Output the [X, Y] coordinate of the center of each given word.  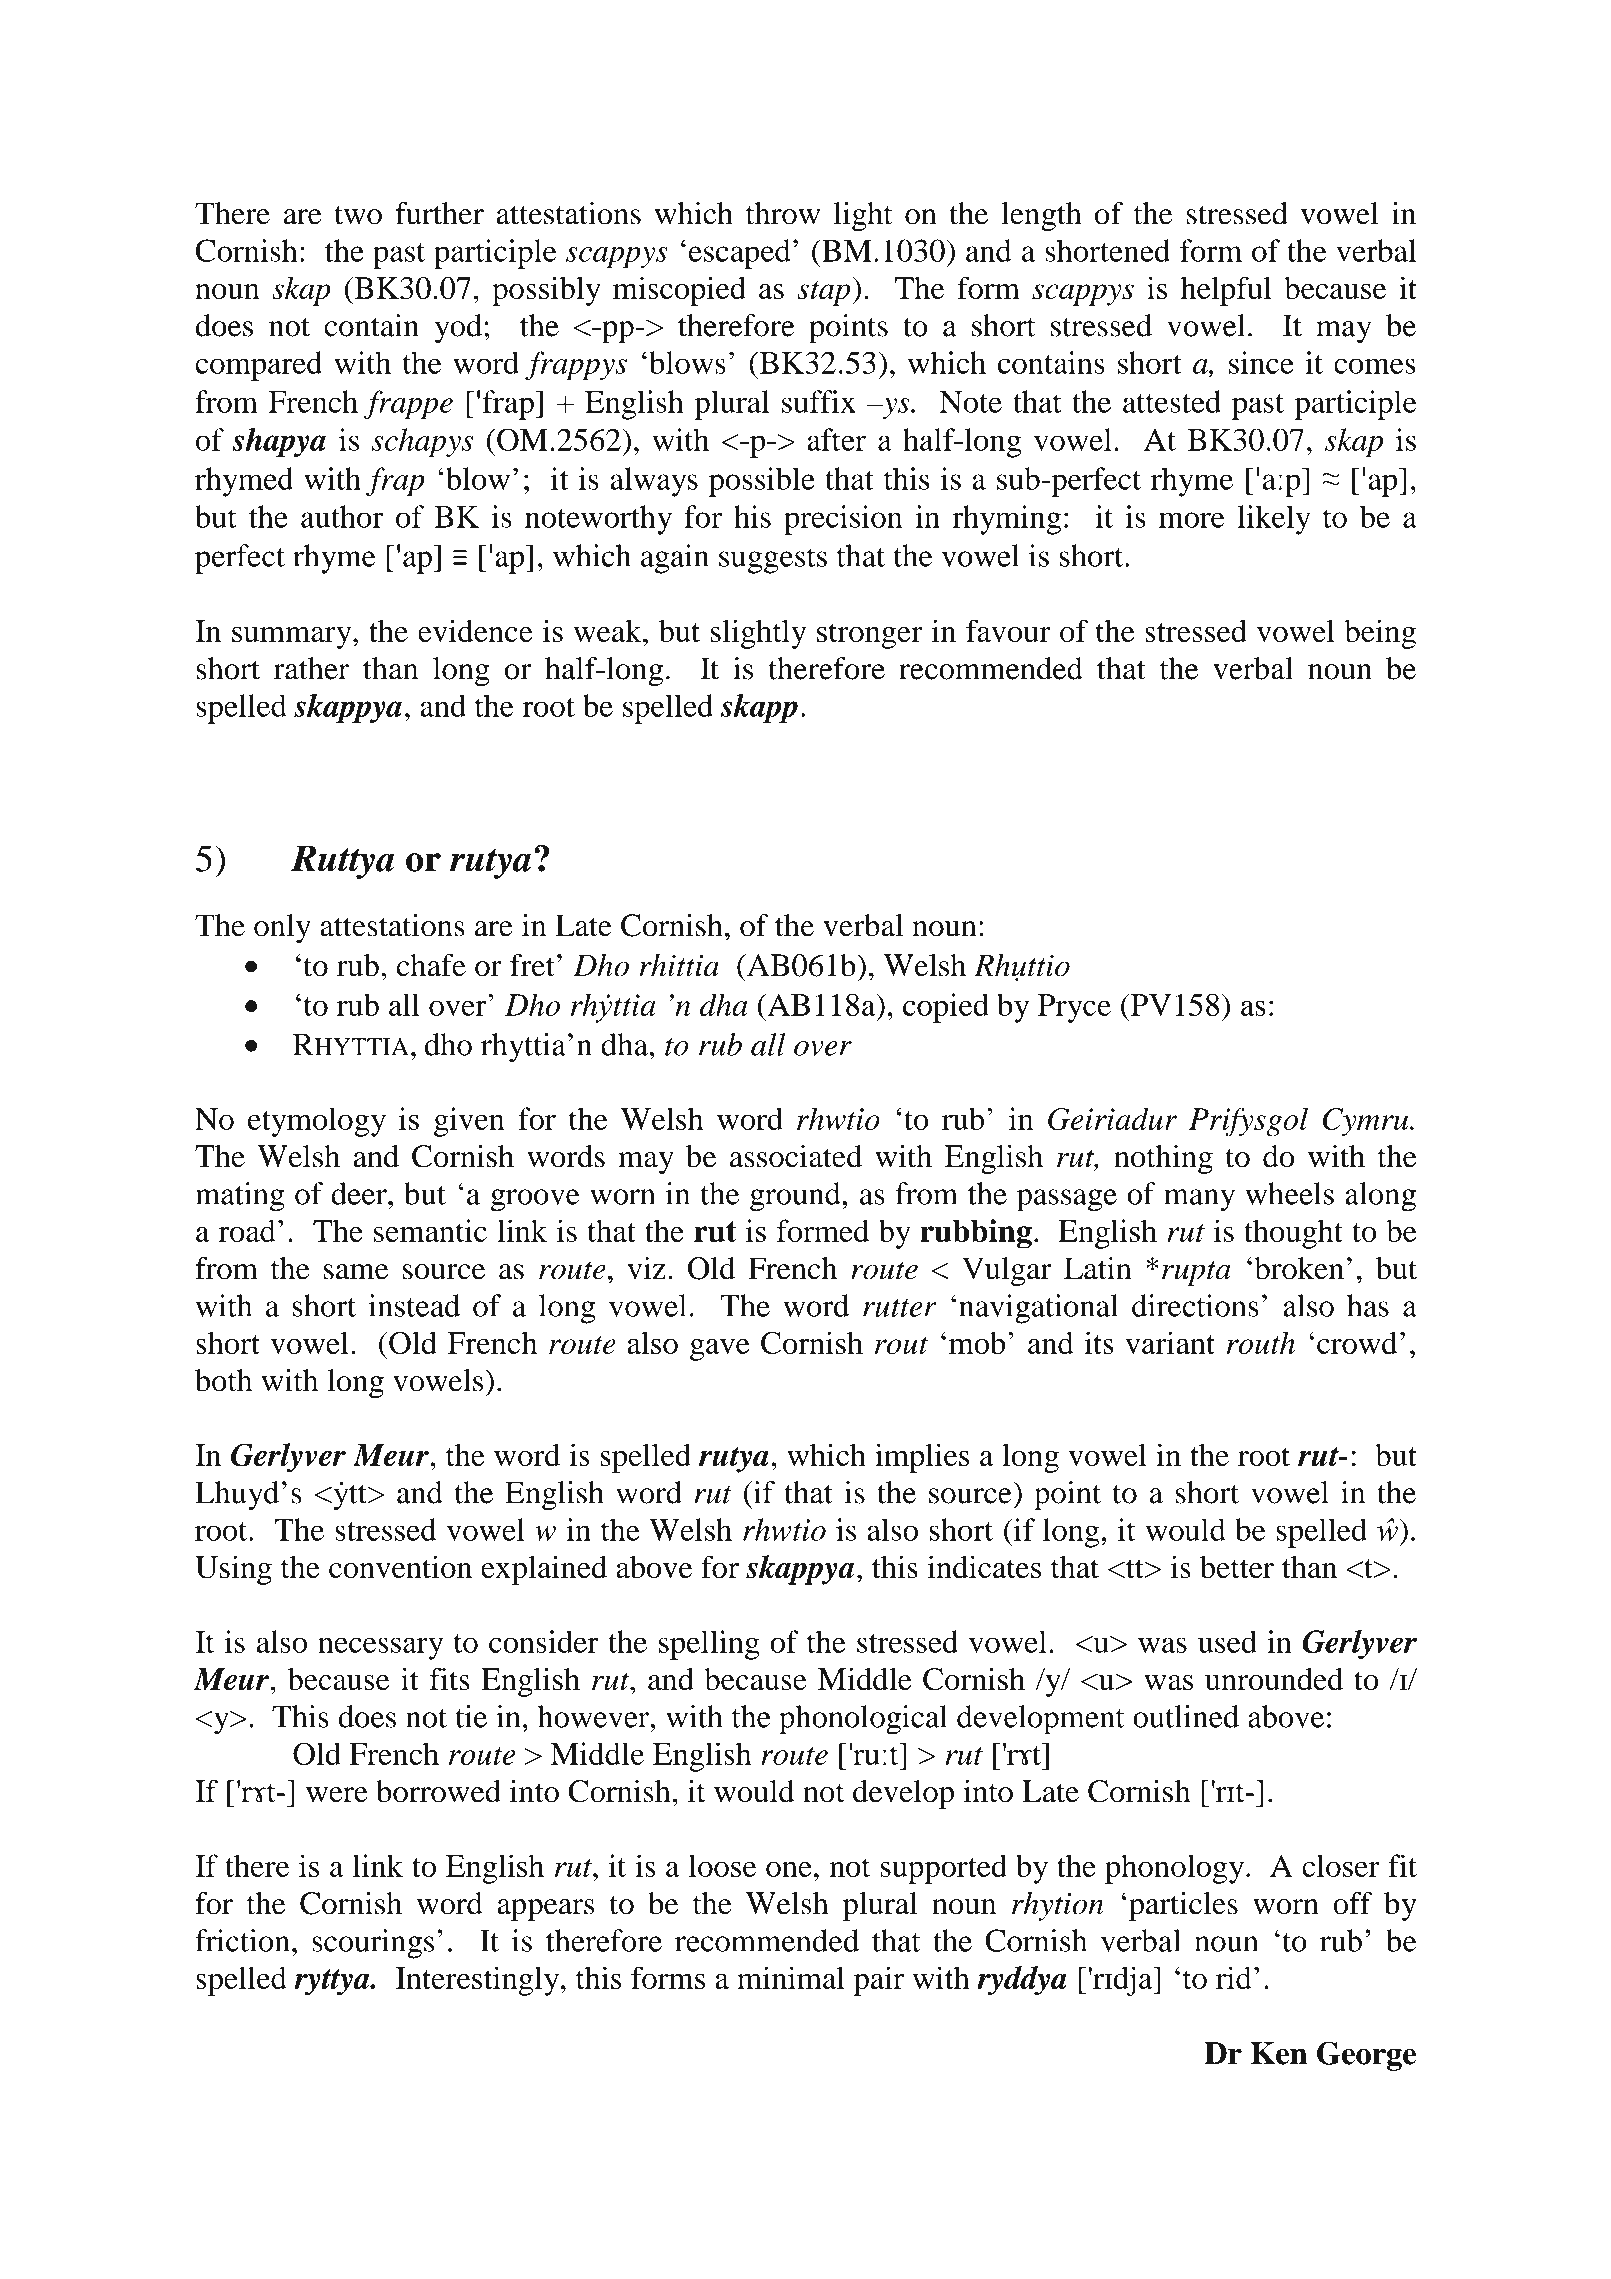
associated [796, 1156]
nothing [1163, 1159]
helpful [1226, 291]
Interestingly [477, 1981]
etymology [317, 1122]
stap [824, 293]
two [358, 215]
